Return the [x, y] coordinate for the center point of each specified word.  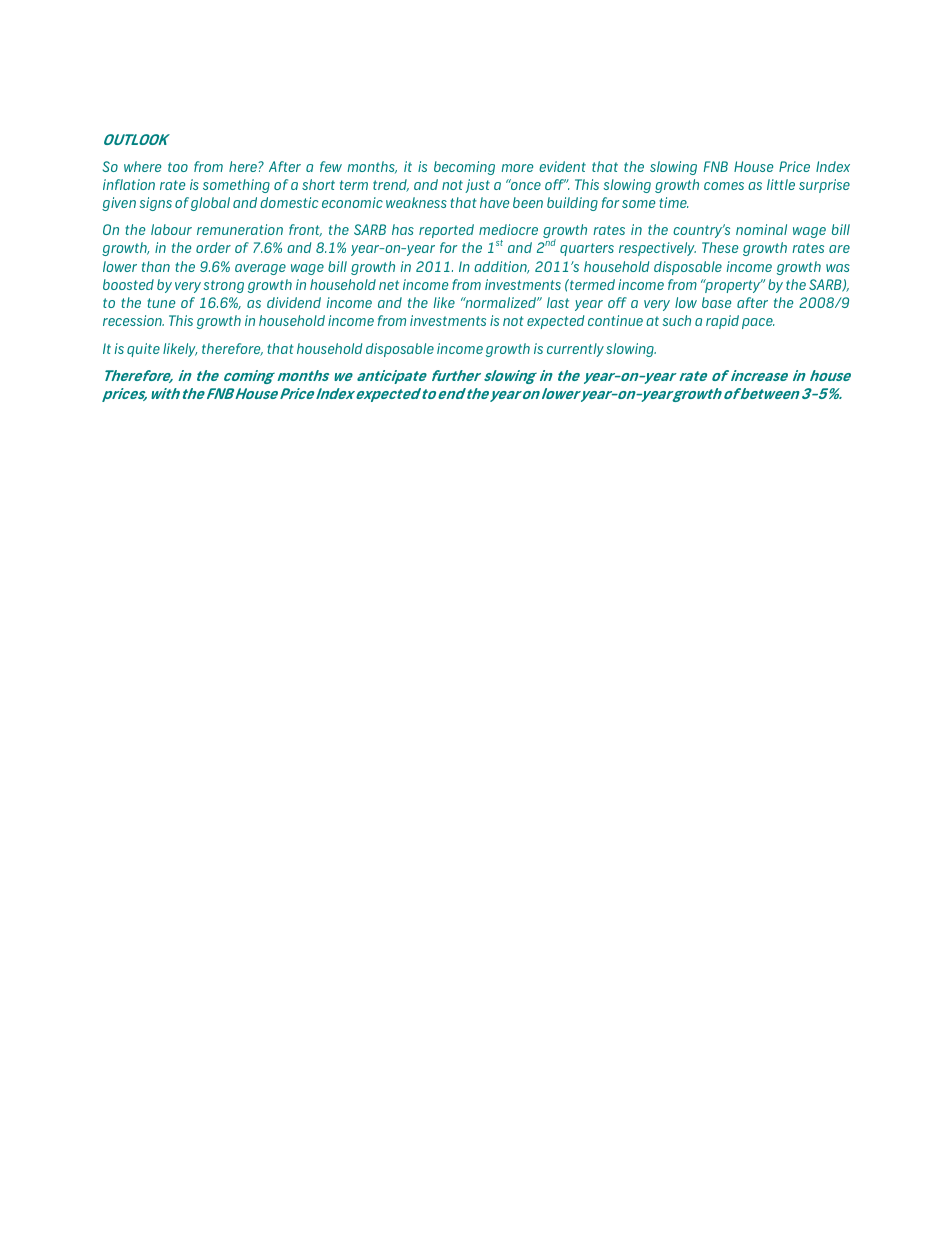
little [781, 184]
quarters [587, 249]
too [178, 167]
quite [143, 350]
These [720, 247]
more [517, 168]
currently [575, 350]
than [156, 266]
